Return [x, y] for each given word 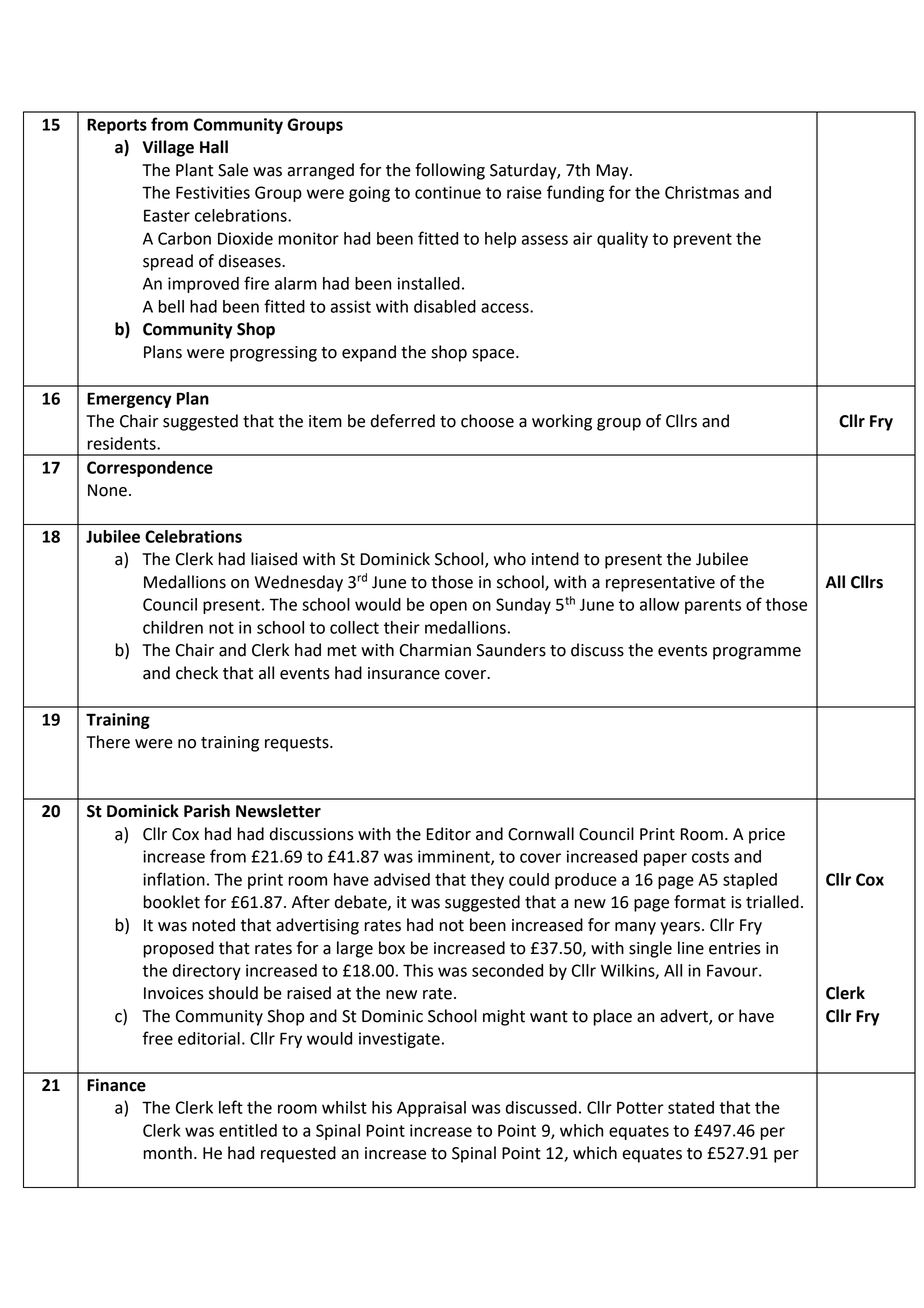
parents [713, 606]
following [450, 171]
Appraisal [431, 1109]
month [167, 1153]
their [402, 627]
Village [168, 148]
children [173, 627]
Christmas [702, 192]
